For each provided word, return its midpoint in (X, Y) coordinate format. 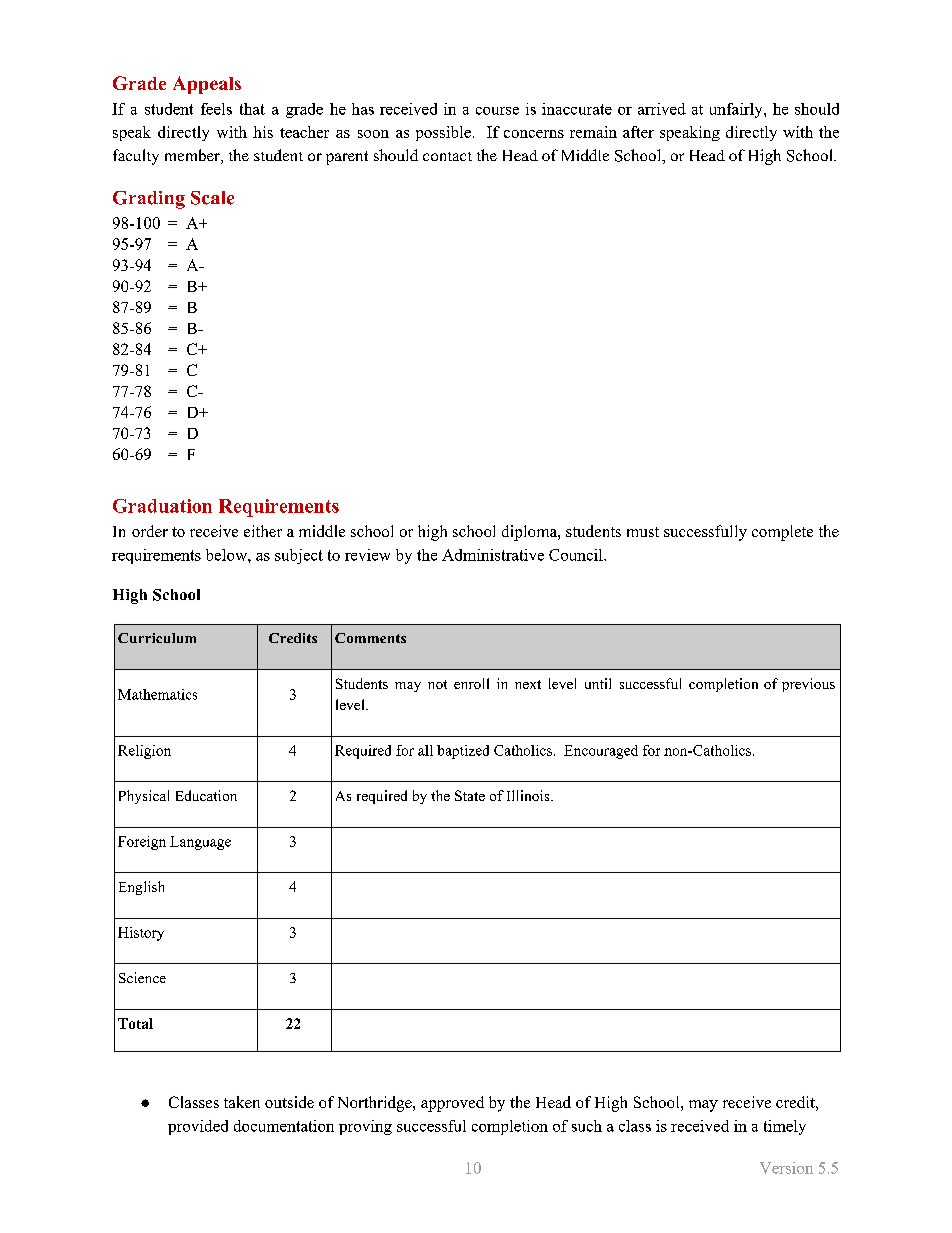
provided (198, 1127)
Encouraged (601, 752)
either (263, 531)
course (497, 111)
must (643, 532)
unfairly (737, 110)
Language (200, 843)
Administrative (493, 555)
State (470, 795)
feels (216, 109)
